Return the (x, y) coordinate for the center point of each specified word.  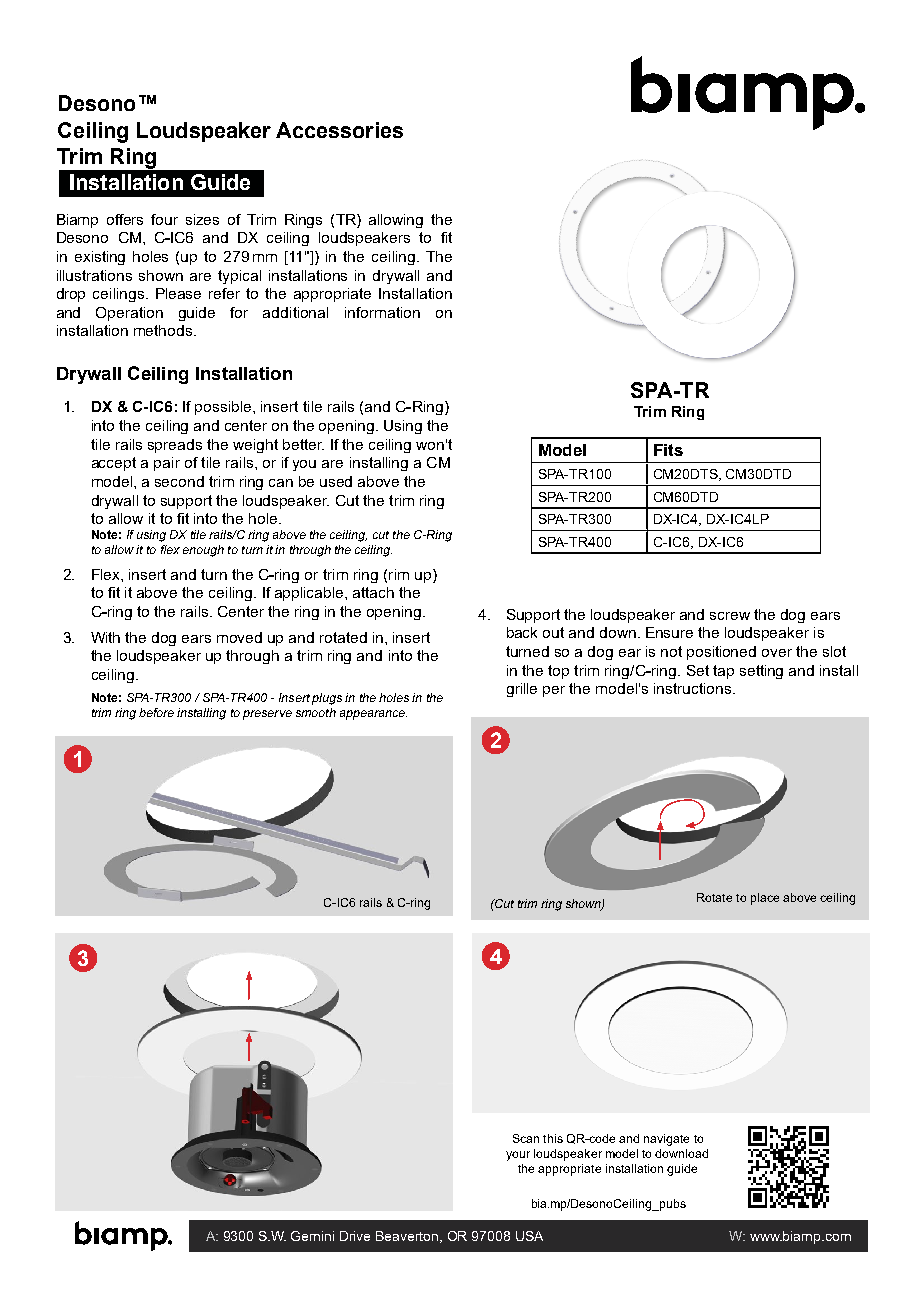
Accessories (339, 130)
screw (730, 616)
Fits (668, 450)
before (156, 712)
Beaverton (408, 1237)
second (179, 481)
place (765, 899)
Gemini (312, 1236)
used (336, 481)
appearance (373, 715)
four (164, 219)
